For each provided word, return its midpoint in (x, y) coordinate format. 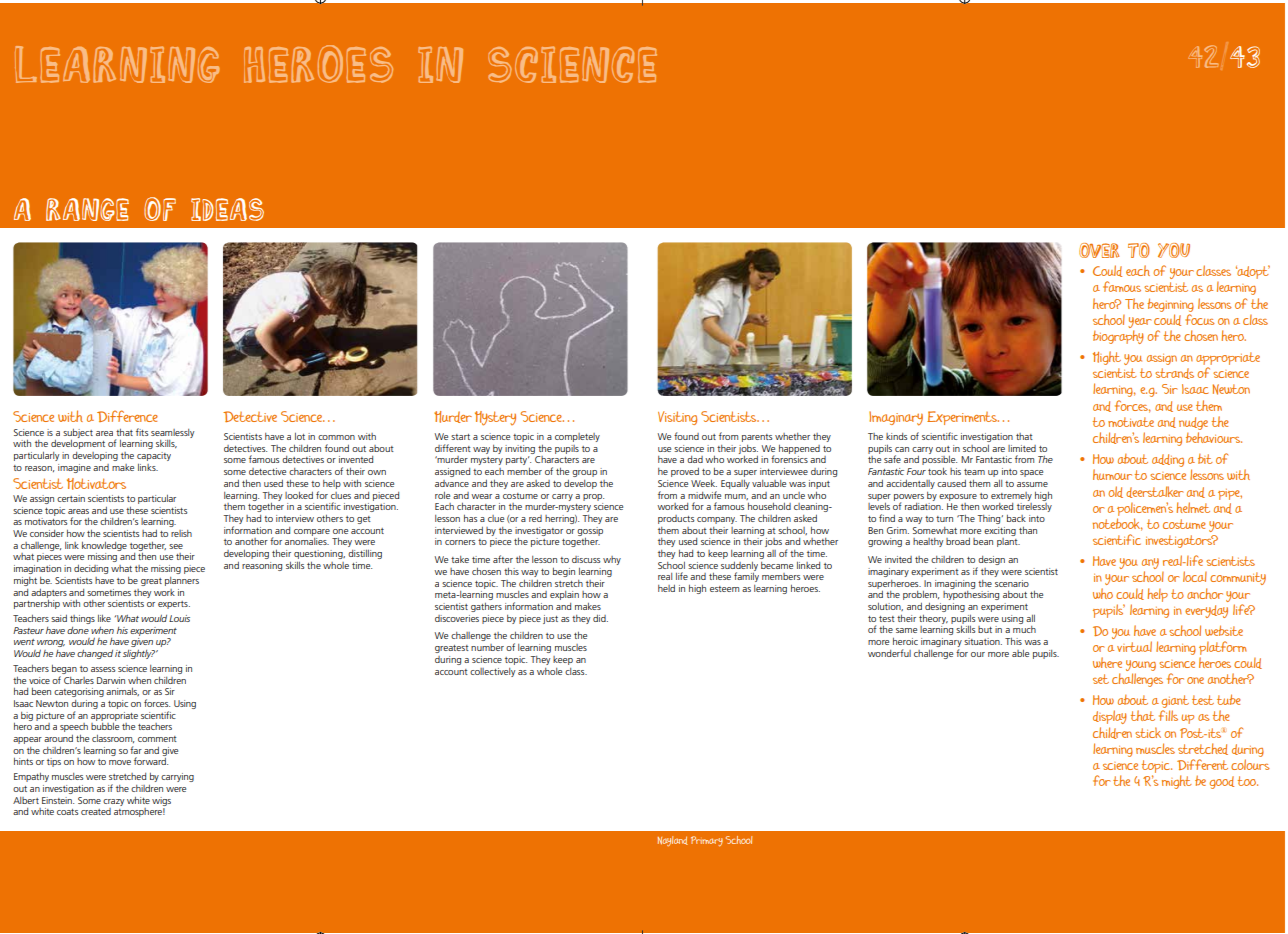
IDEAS (227, 209)
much (1024, 629)
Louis (179, 618)
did (600, 618)
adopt (1253, 272)
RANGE (87, 209)
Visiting (677, 418)
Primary (707, 841)
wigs (161, 801)
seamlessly (172, 433)
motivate (1131, 422)
